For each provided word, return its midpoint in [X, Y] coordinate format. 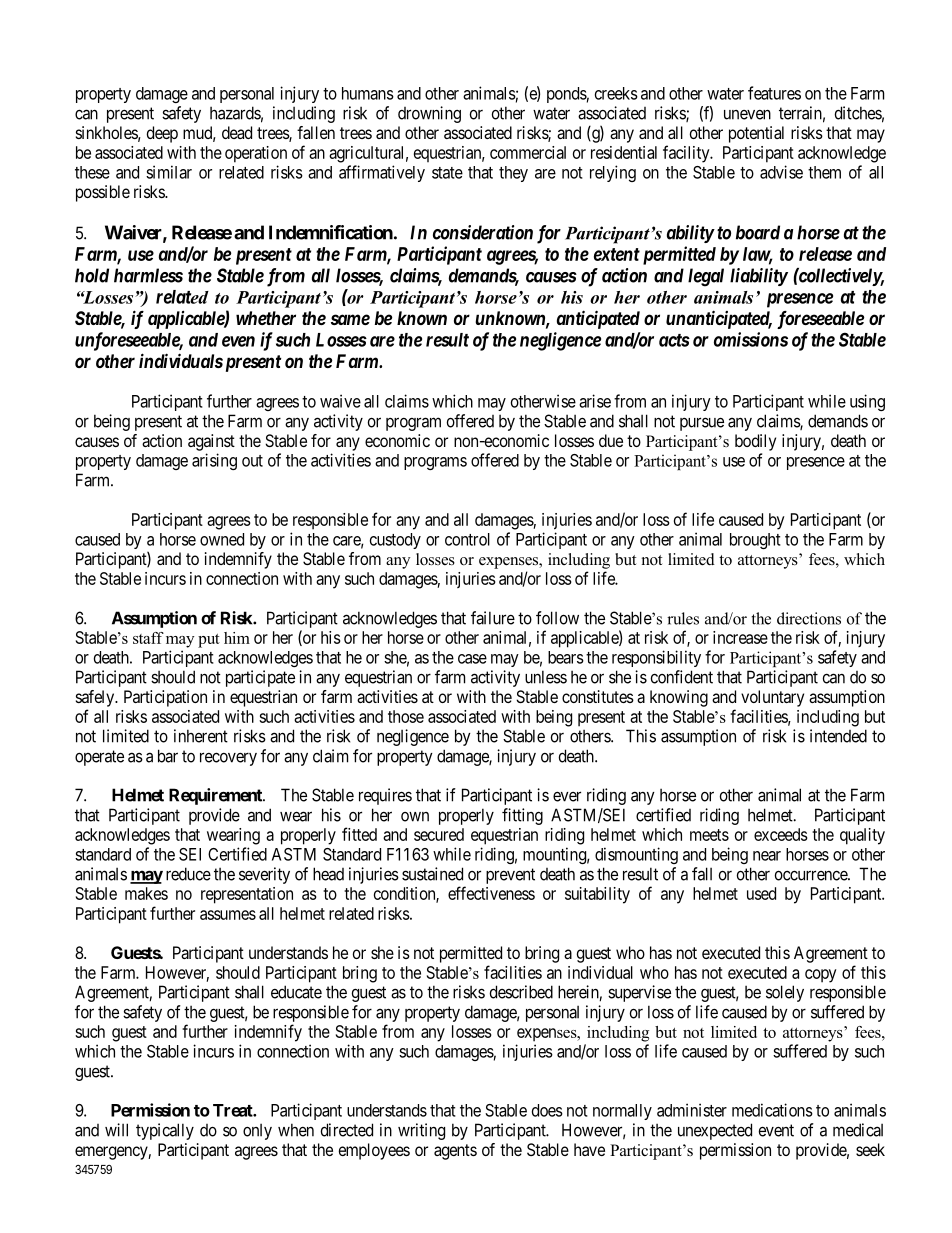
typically [165, 1131]
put [209, 641]
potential [756, 134]
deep [162, 134]
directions [809, 618]
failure [493, 618]
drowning [429, 114]
